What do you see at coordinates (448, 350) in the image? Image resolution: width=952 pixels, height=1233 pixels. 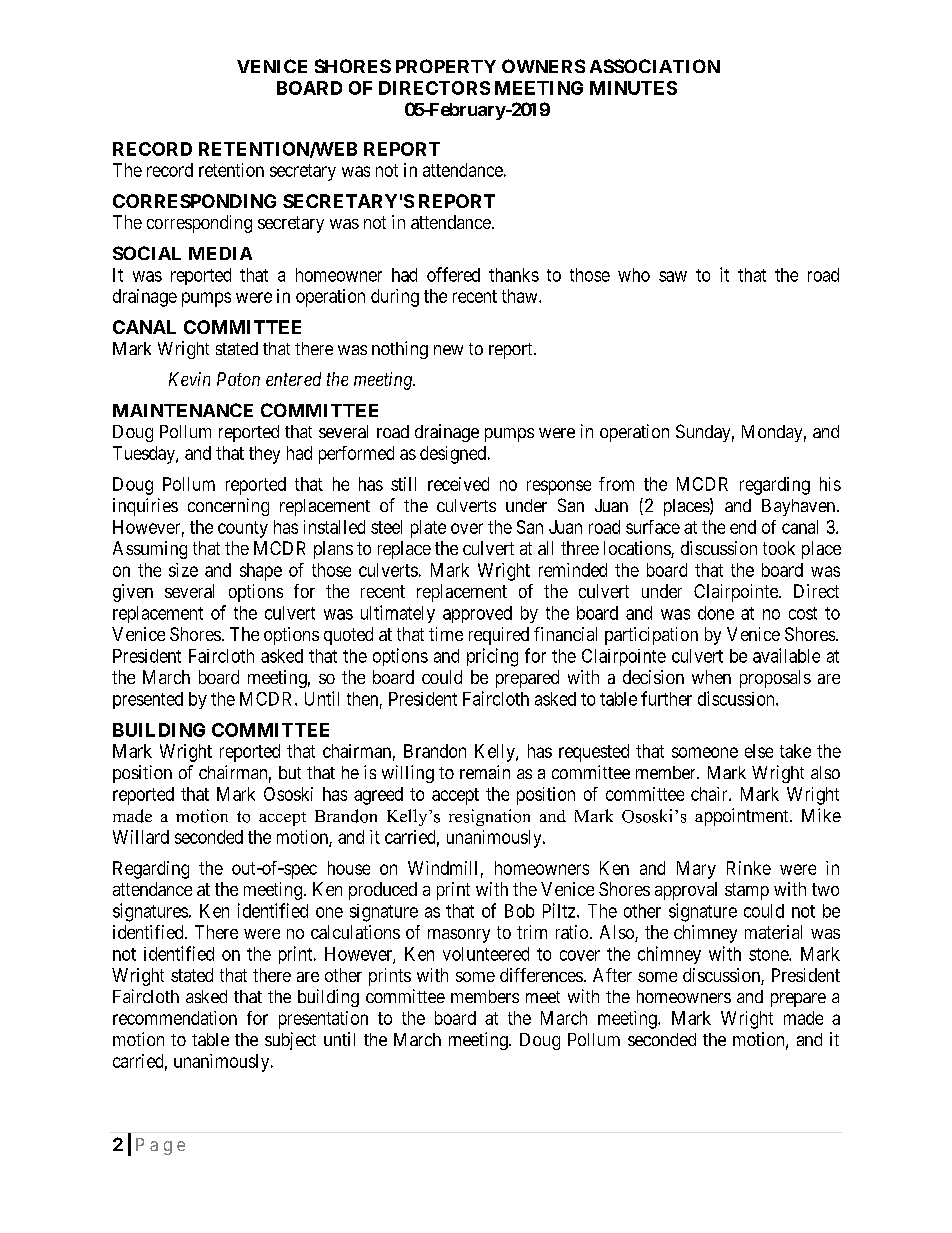 I see `new` at bounding box center [448, 350].
